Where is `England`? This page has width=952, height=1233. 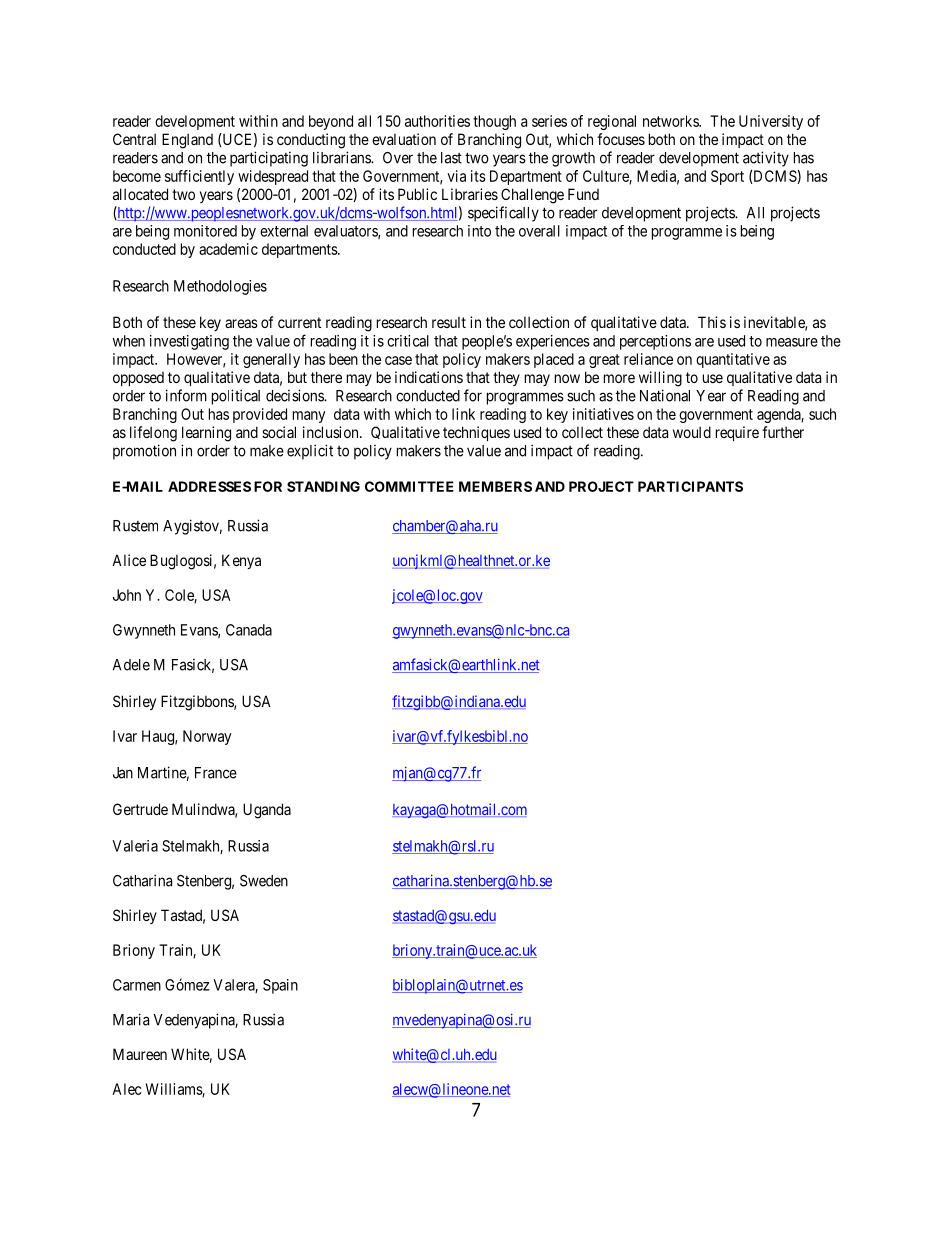
England is located at coordinates (187, 141).
